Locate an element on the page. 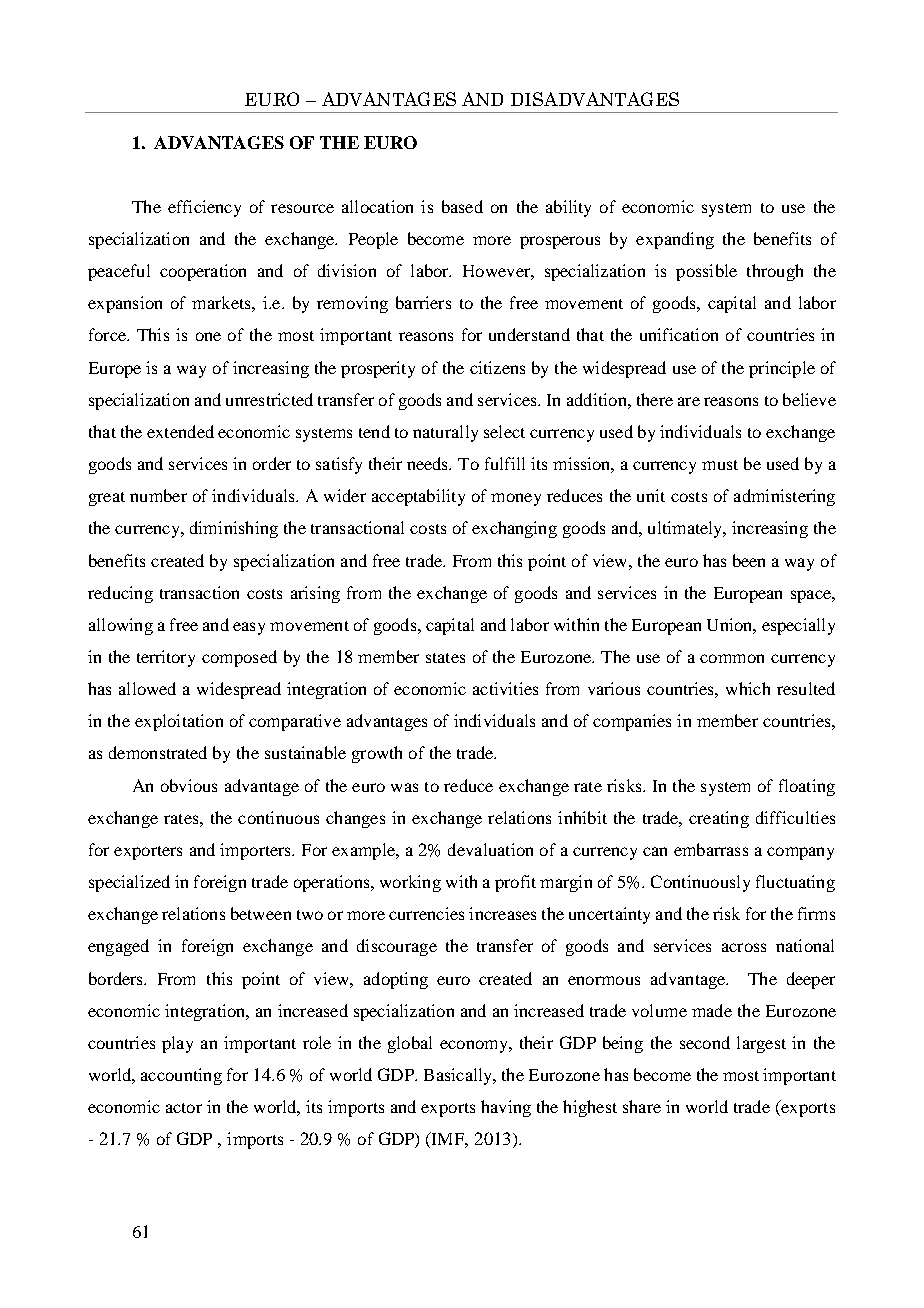  largest is located at coordinates (761, 1044).
